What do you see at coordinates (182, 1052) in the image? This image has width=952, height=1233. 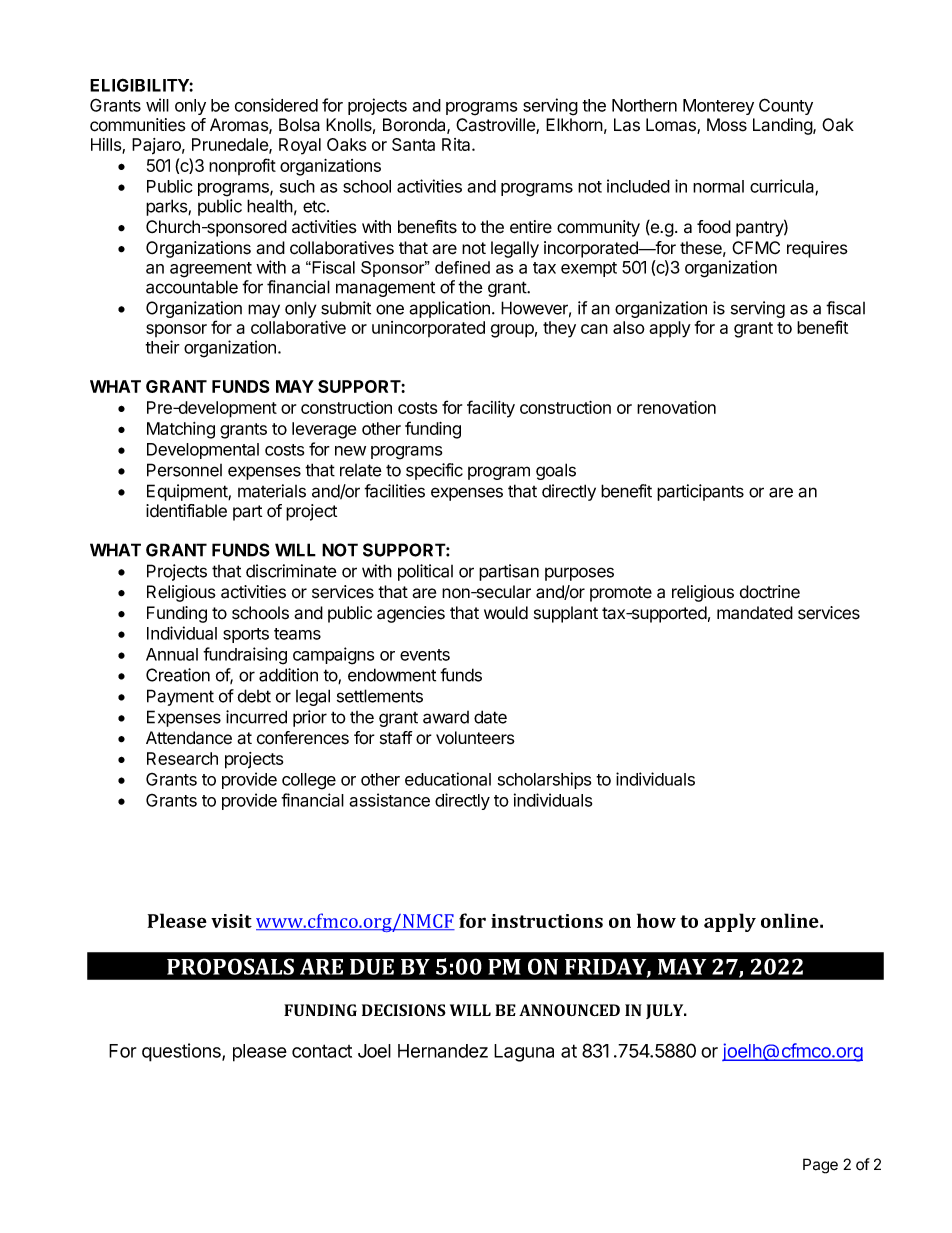 I see `questions` at bounding box center [182, 1052].
